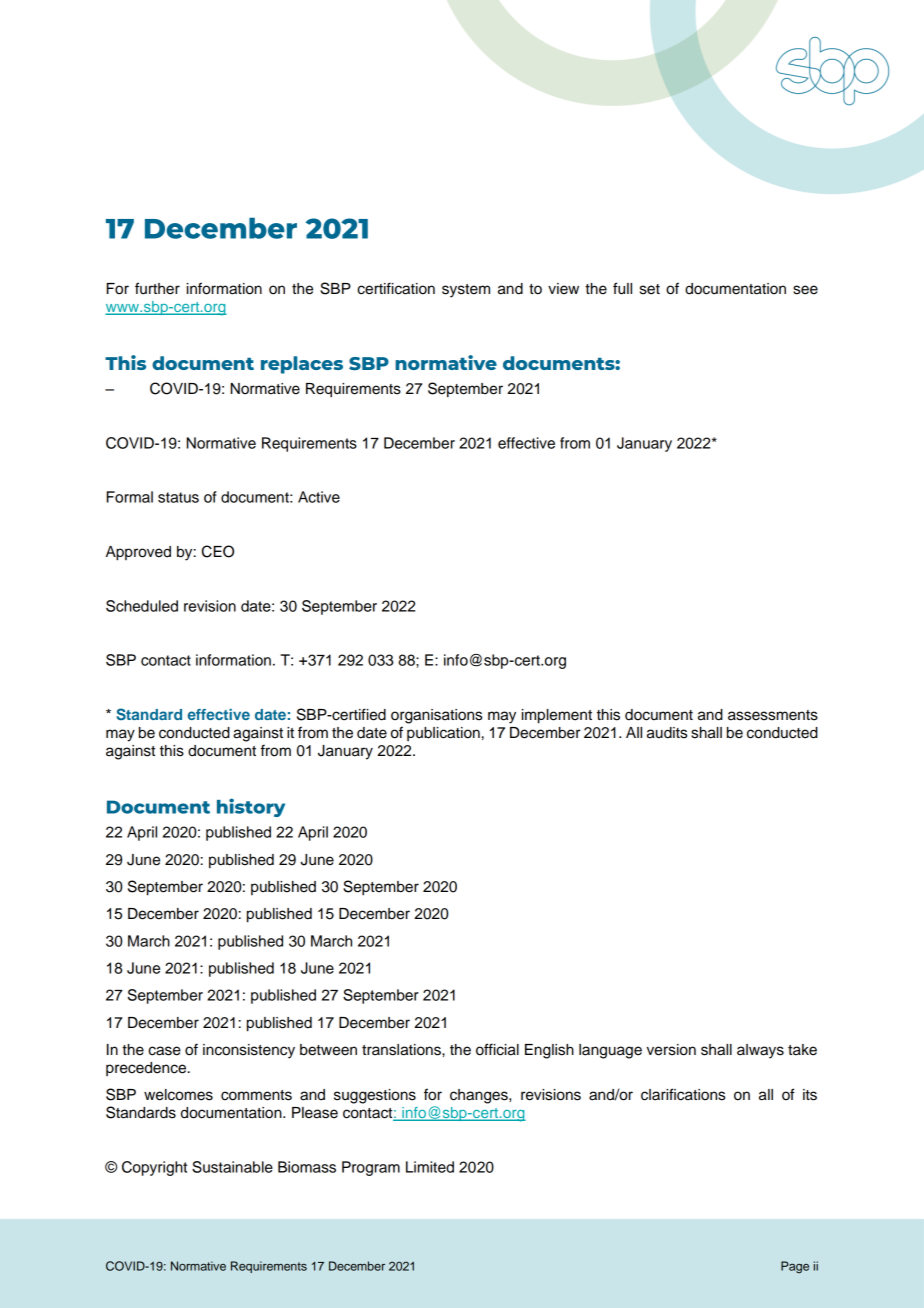 The width and height of the page is (924, 1308). Describe the element at coordinates (671, 1050) in the page. I see `version` at that location.
